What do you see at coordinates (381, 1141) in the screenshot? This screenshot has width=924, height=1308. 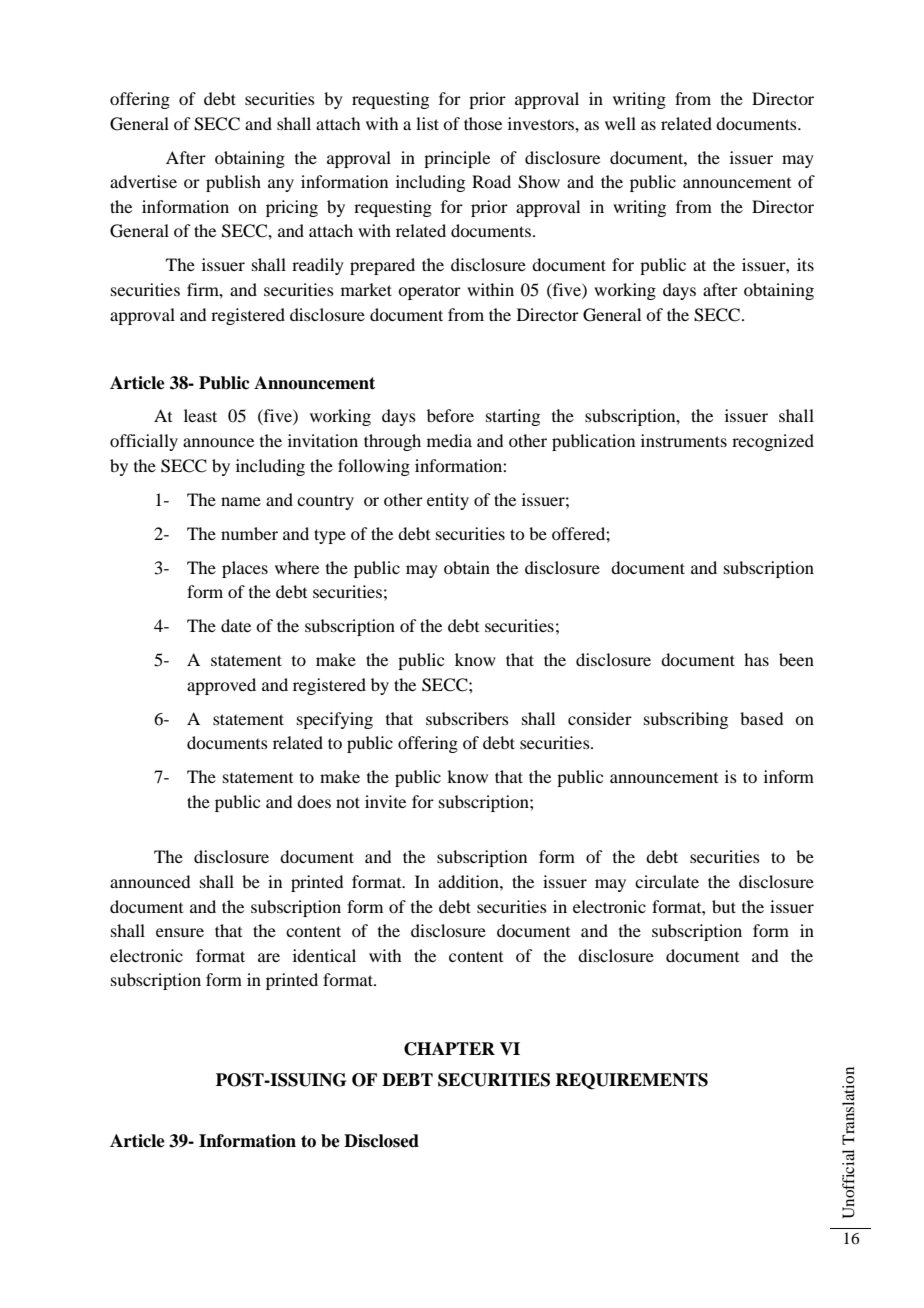 I see `Disclosed` at bounding box center [381, 1141].
